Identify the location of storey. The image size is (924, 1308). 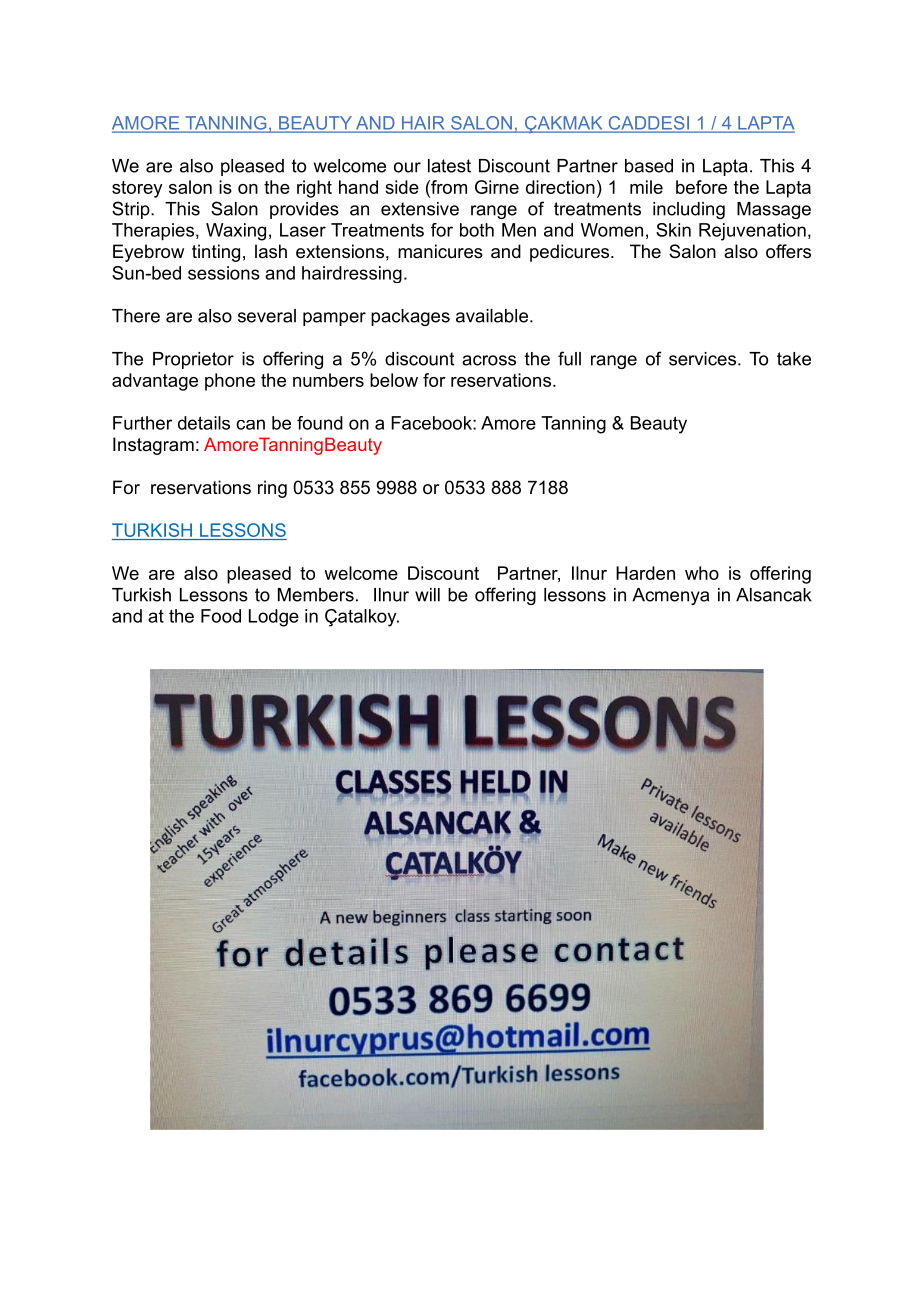
(137, 189).
